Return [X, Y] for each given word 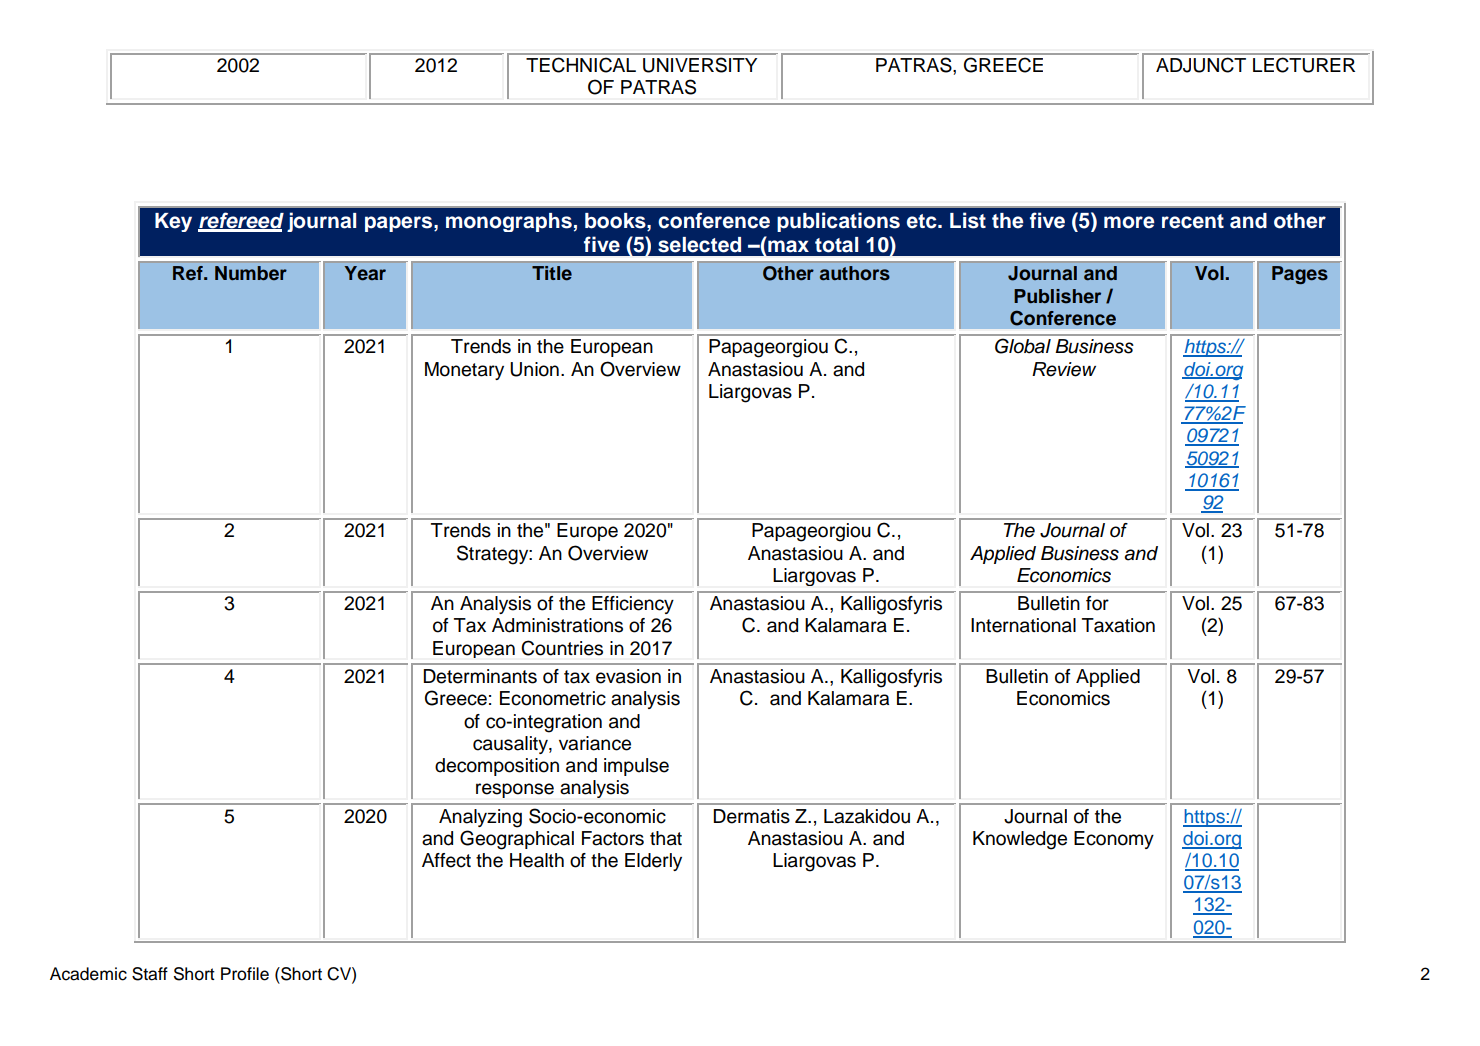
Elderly [653, 862]
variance [595, 743]
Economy [1114, 840]
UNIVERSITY [700, 65]
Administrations [557, 625]
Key [173, 222]
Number [251, 273]
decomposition [497, 767]
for [1097, 603]
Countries [562, 648]
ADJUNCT [1201, 65]
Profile [245, 974]
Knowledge [1020, 840]
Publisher [1057, 296]
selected [699, 245]
